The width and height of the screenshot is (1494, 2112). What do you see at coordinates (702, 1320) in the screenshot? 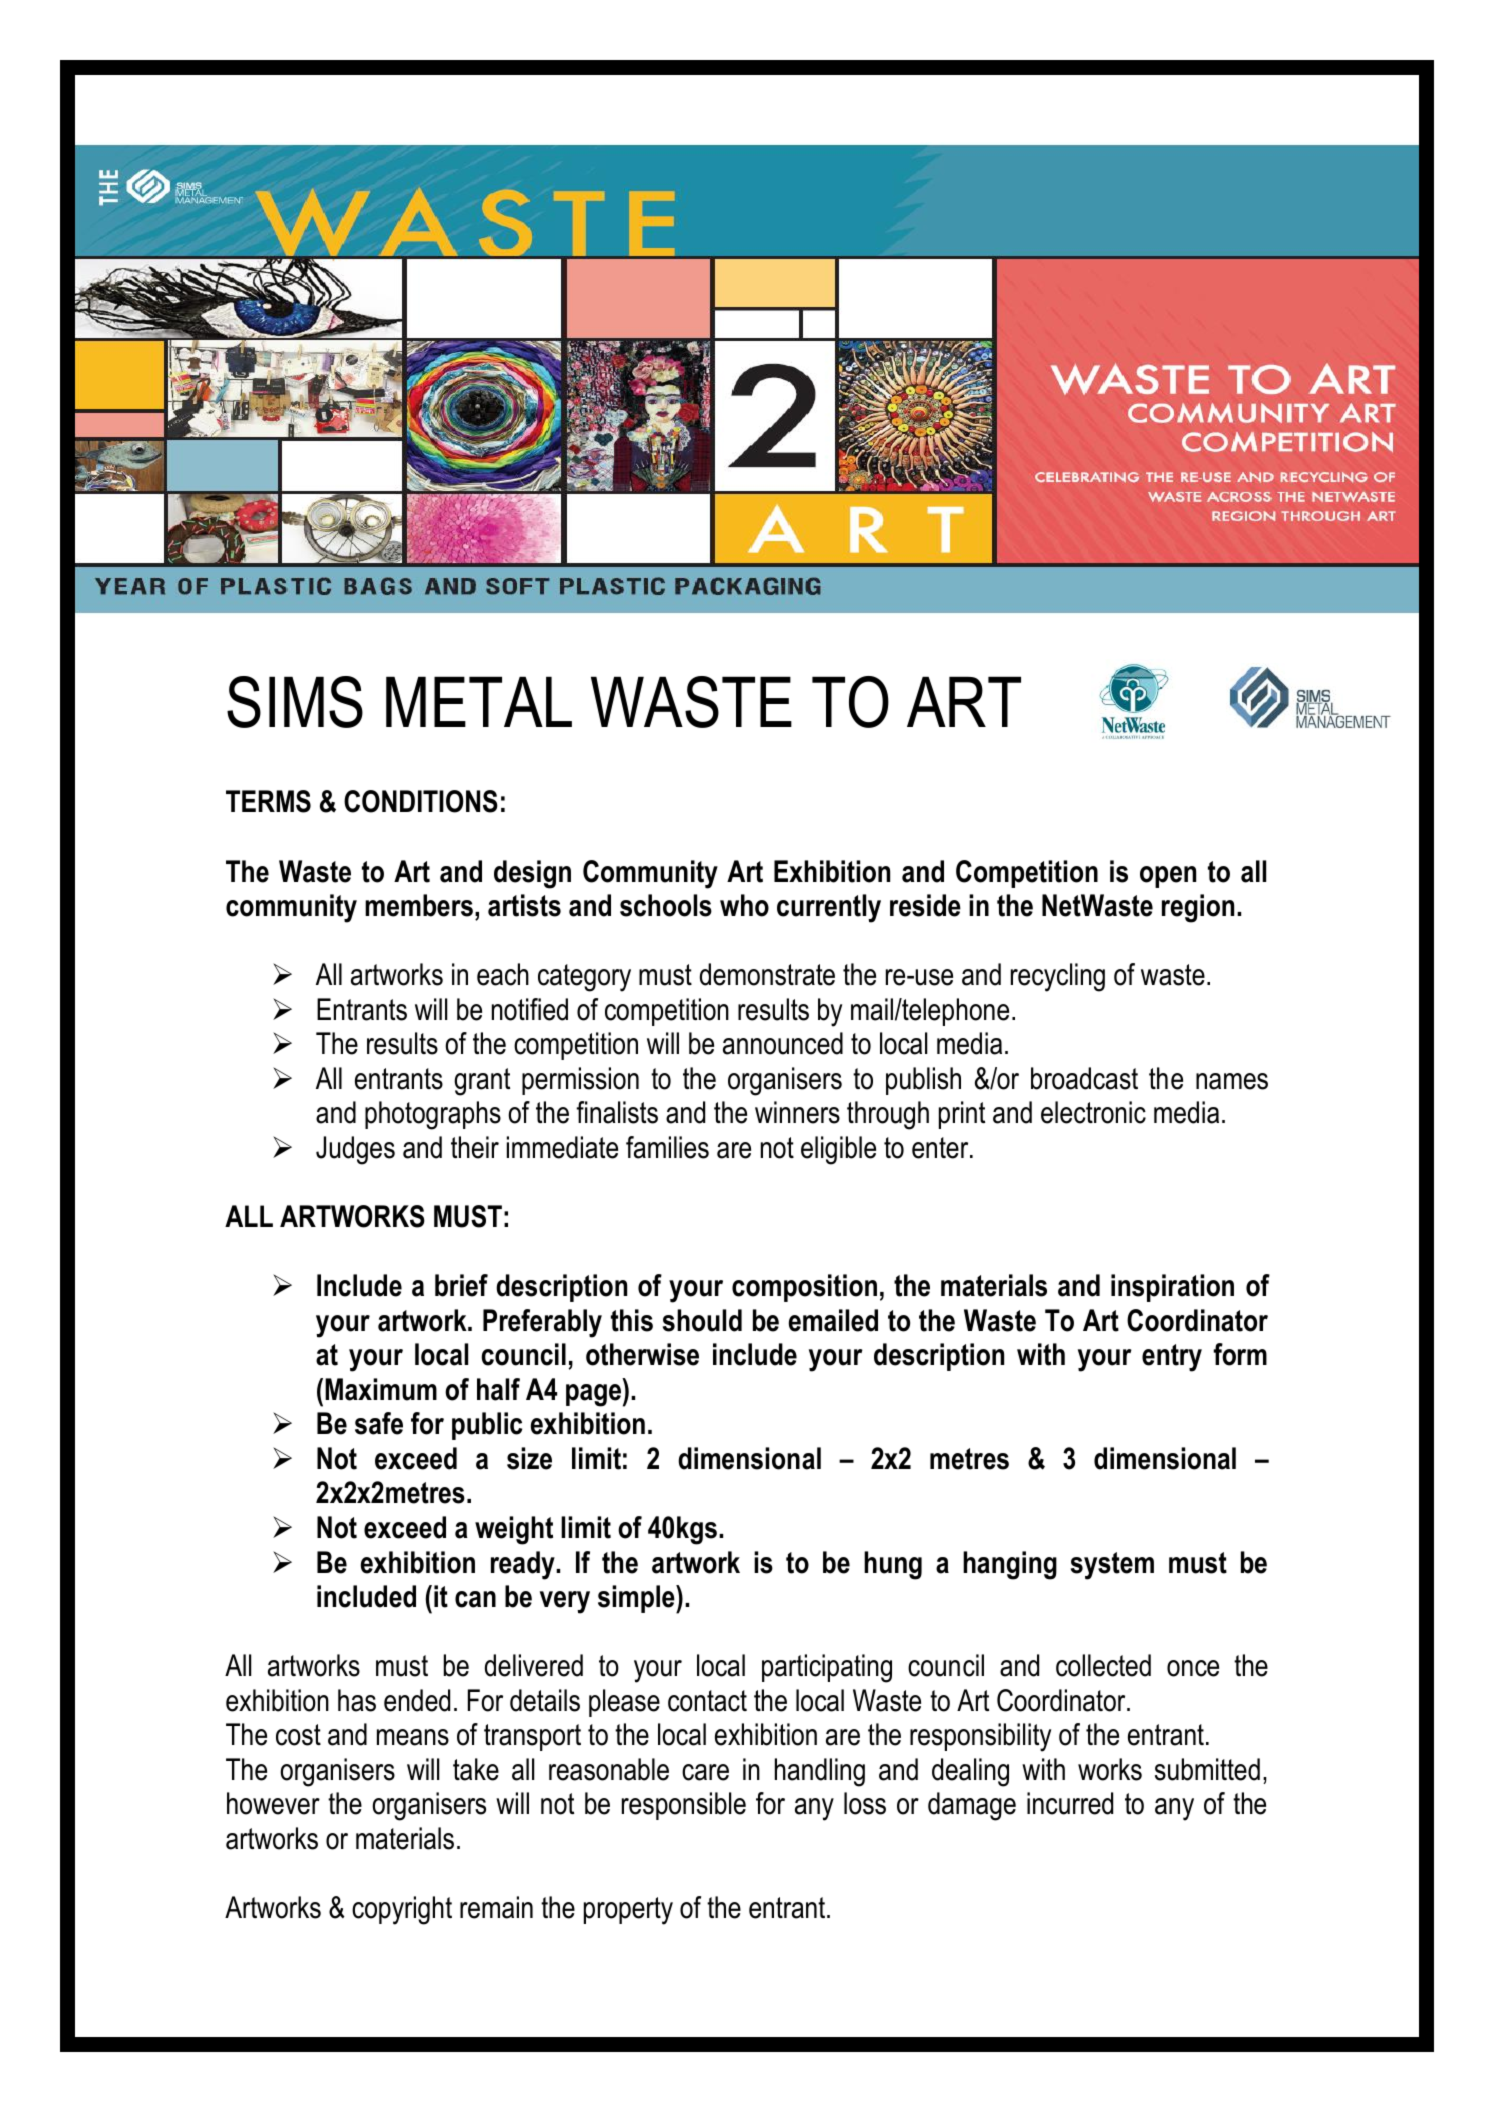
I see `should` at bounding box center [702, 1320].
